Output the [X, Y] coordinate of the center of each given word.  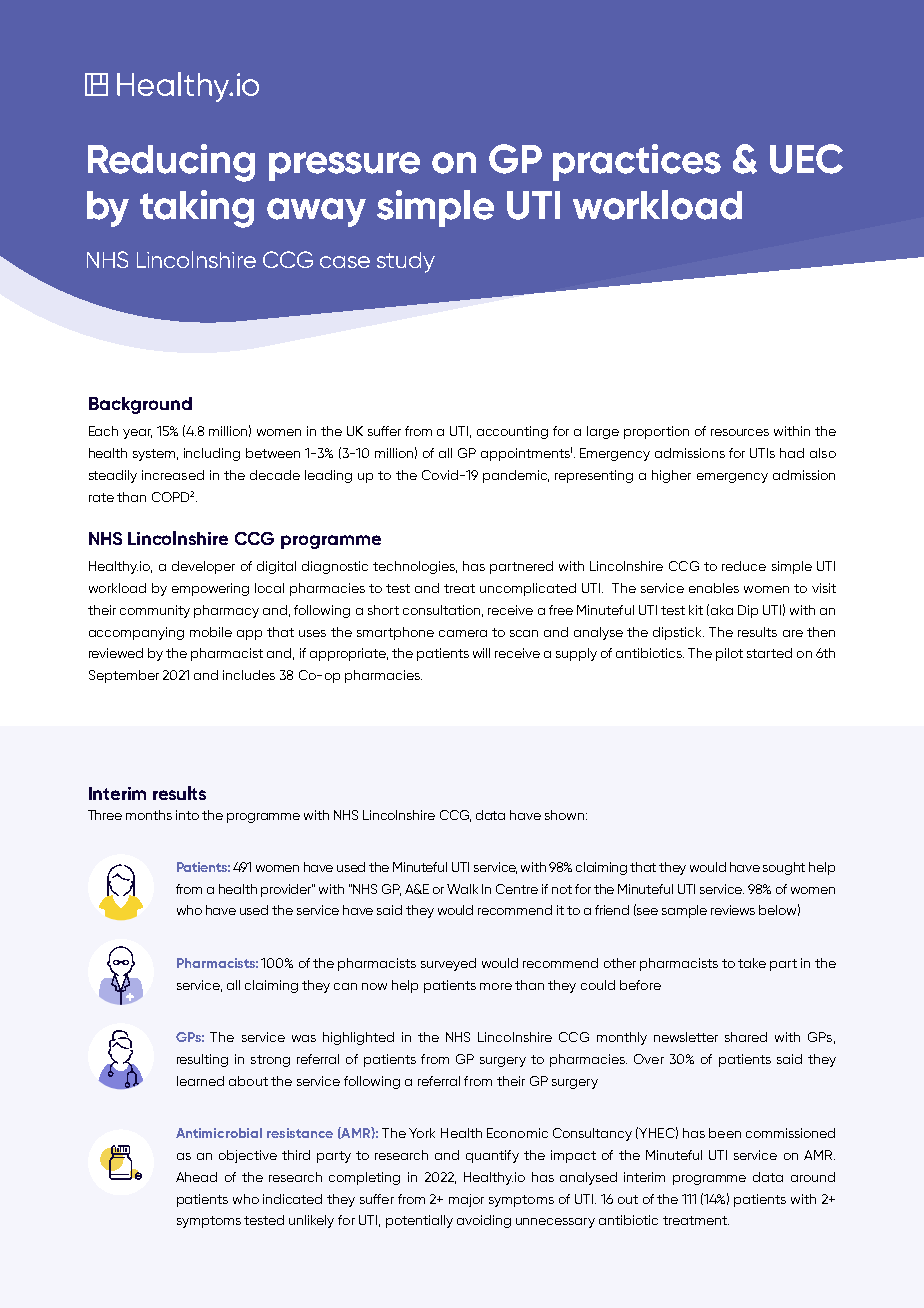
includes [249, 675]
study [406, 262]
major [466, 1200]
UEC [806, 159]
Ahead [196, 1177]
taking [197, 209]
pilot [729, 654]
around [813, 1177]
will [481, 653]
